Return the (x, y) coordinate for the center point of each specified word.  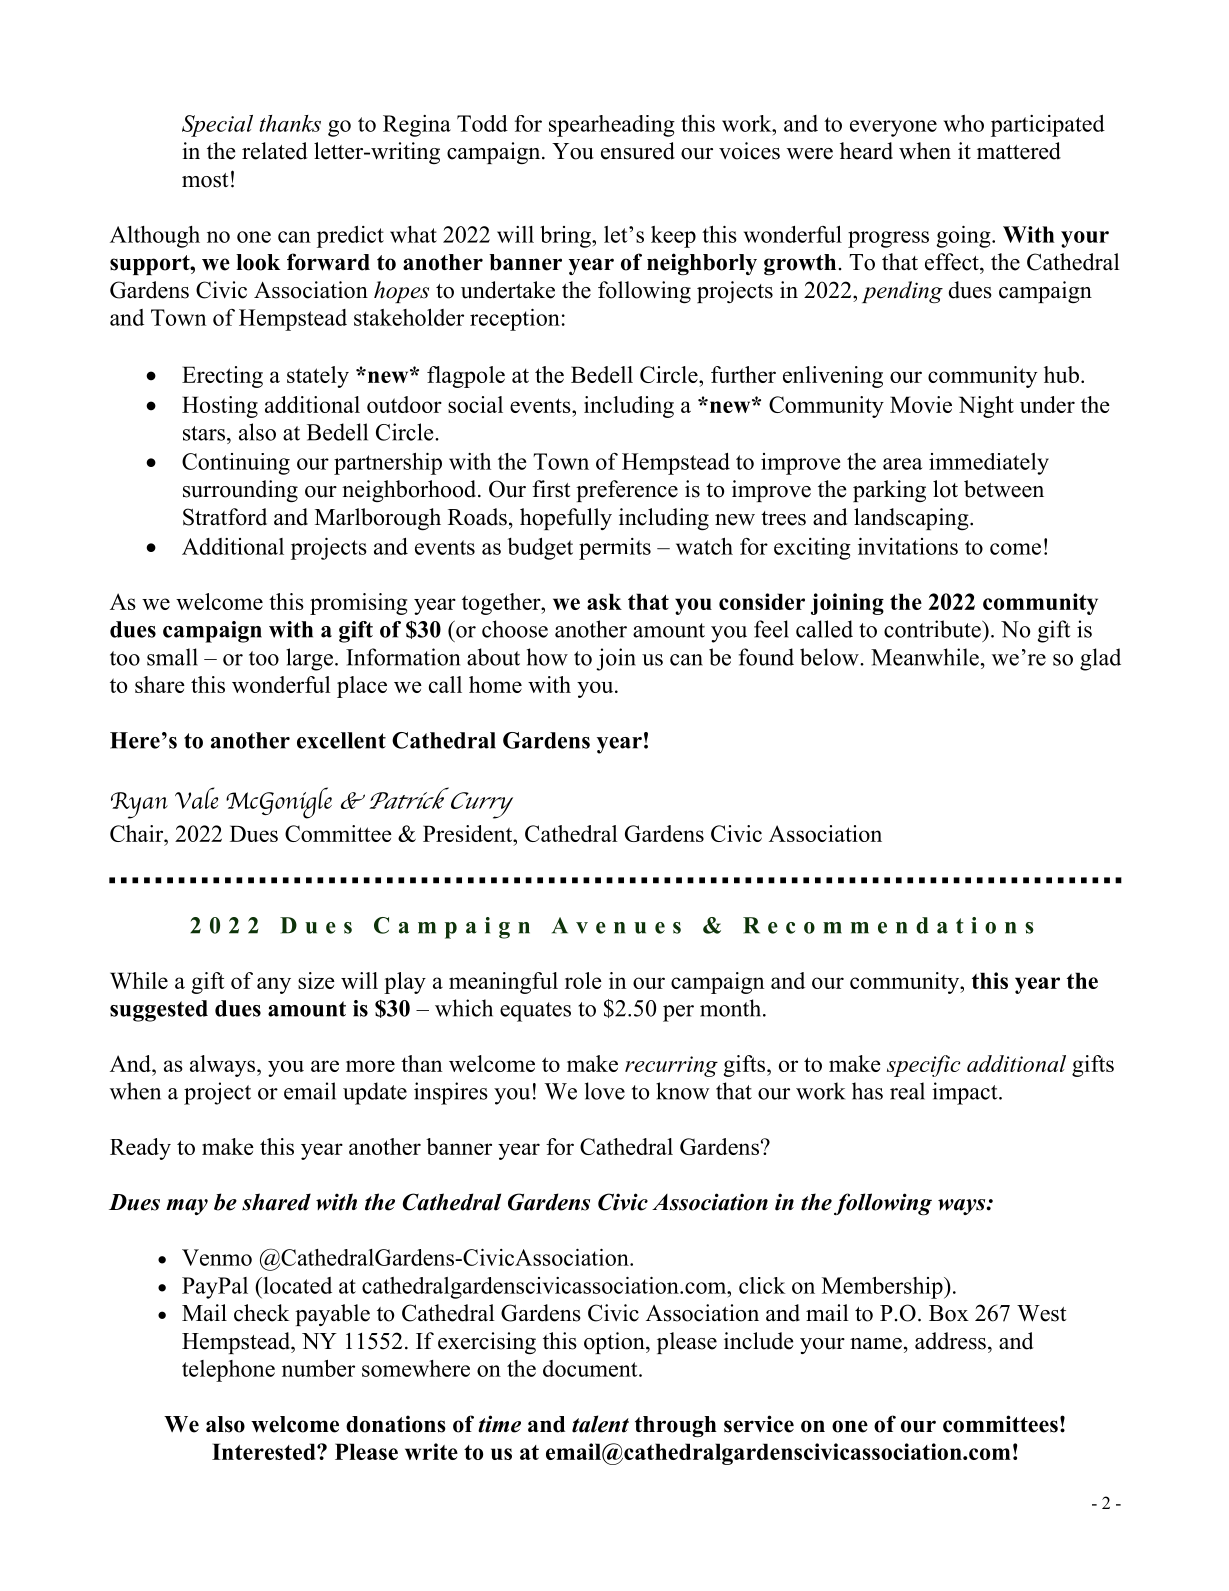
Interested (265, 1451)
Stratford (225, 517)
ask (604, 601)
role (583, 980)
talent (600, 1424)
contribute (933, 629)
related (275, 151)
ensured (638, 151)
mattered (1019, 151)
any (274, 985)
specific (923, 1066)
